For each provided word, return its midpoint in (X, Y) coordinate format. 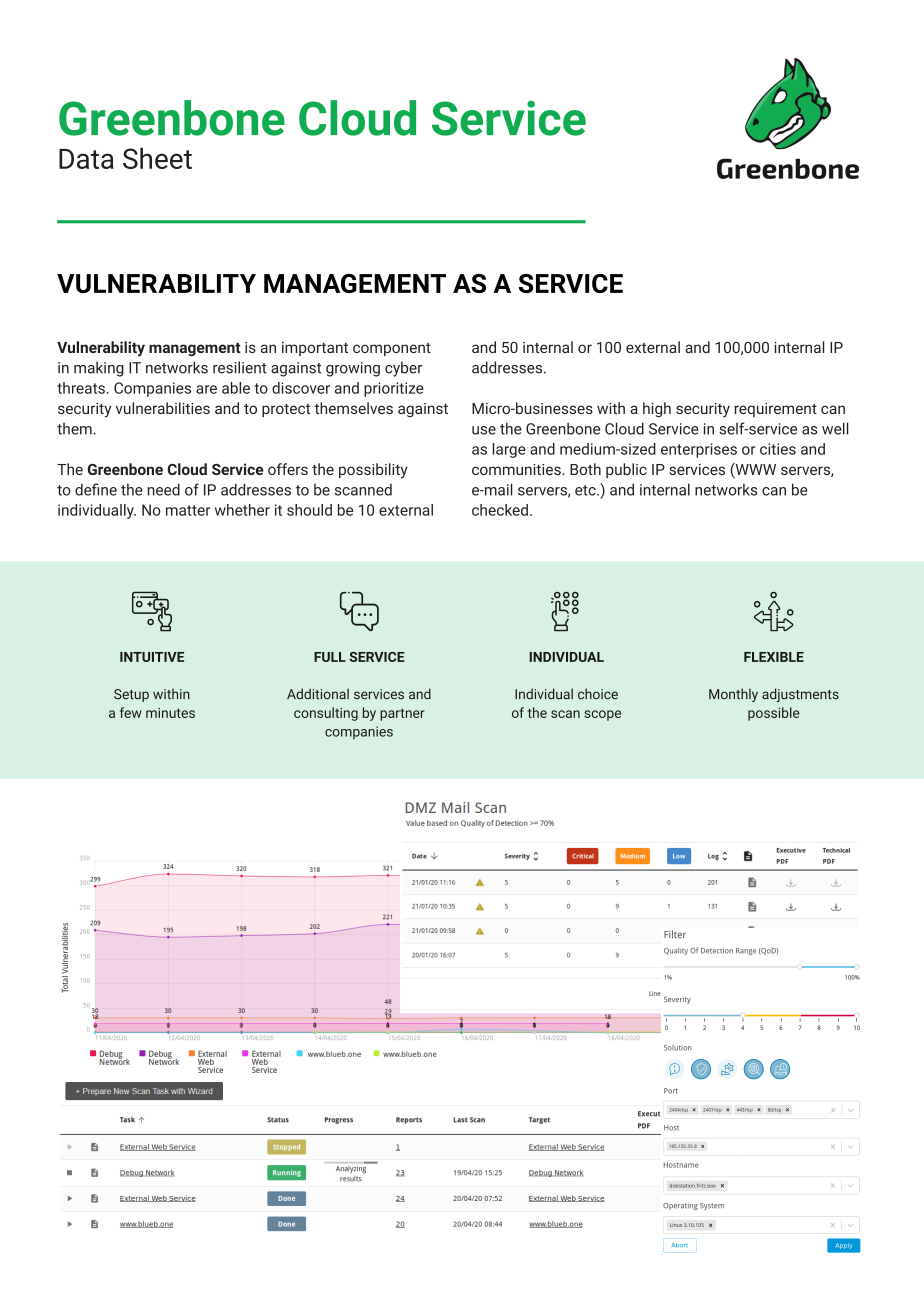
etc (586, 490)
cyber (403, 369)
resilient (240, 367)
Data (86, 159)
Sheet (157, 158)
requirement (776, 410)
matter (188, 510)
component (392, 349)
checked (500, 510)
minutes (170, 713)
